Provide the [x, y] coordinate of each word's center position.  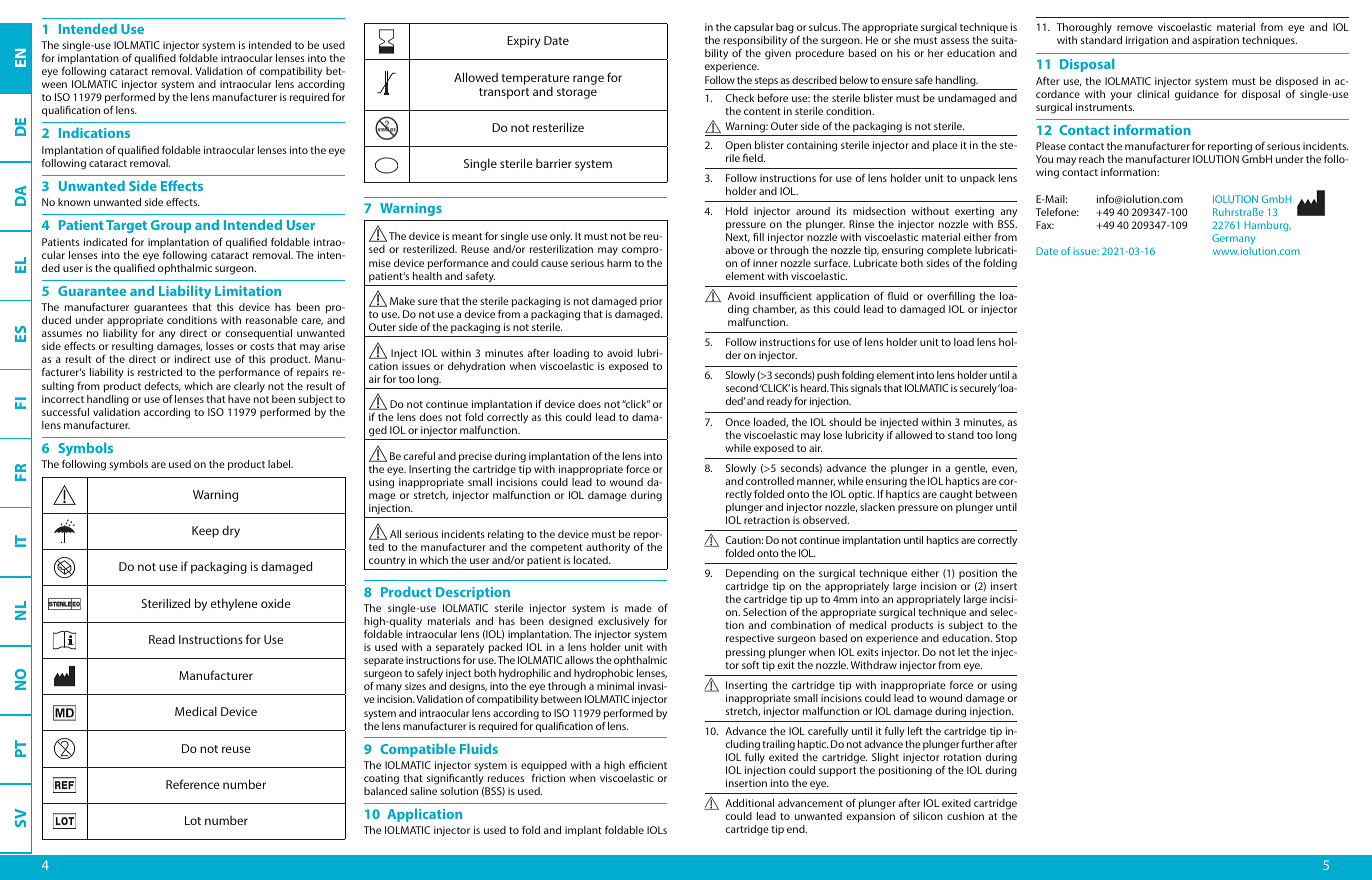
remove [1135, 28]
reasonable [272, 320]
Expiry [524, 42]
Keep [205, 532]
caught [956, 495]
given [778, 54]
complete [949, 251]
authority [608, 548]
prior [651, 302]
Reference [193, 784]
